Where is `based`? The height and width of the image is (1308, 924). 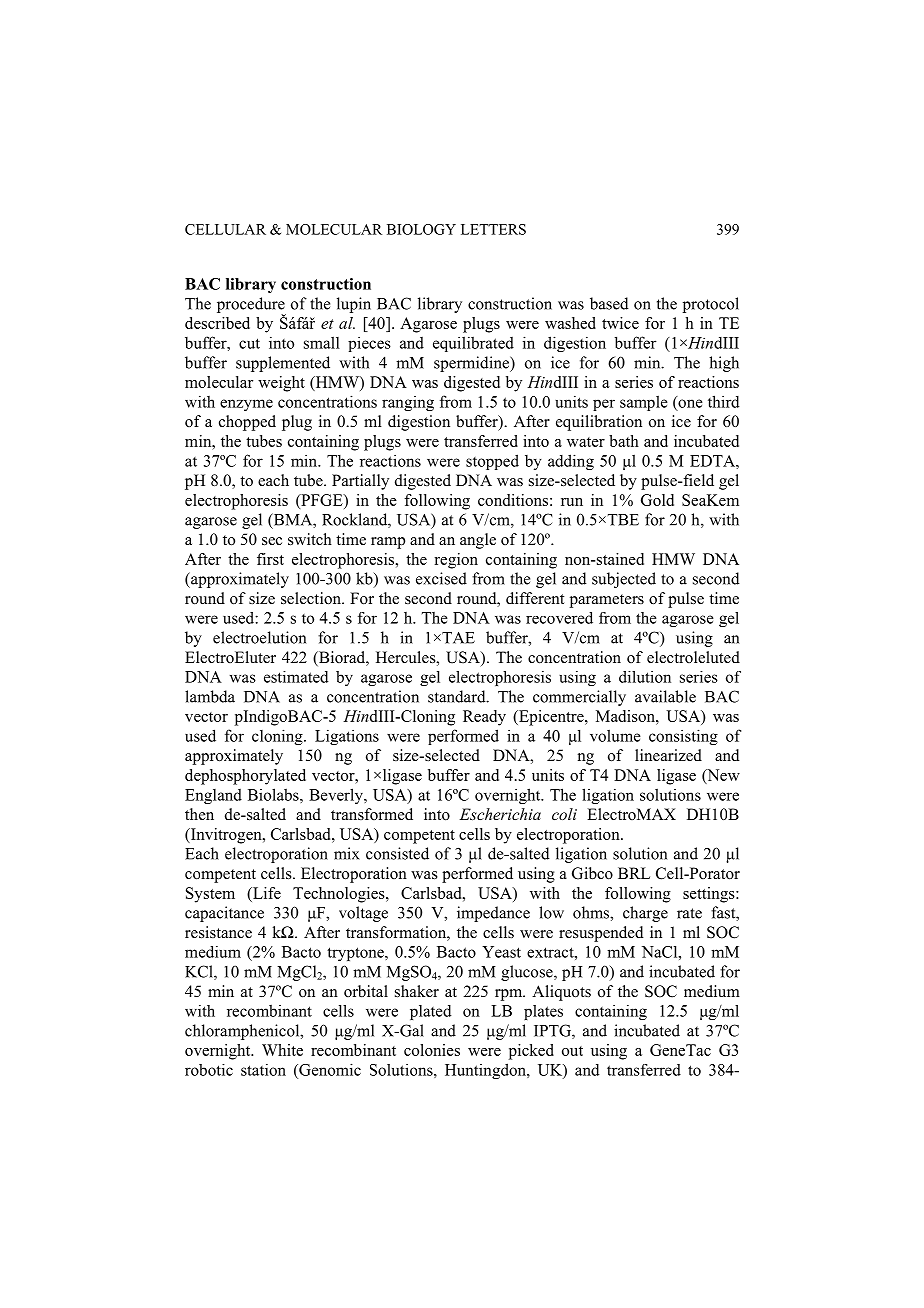 based is located at coordinates (609, 303).
